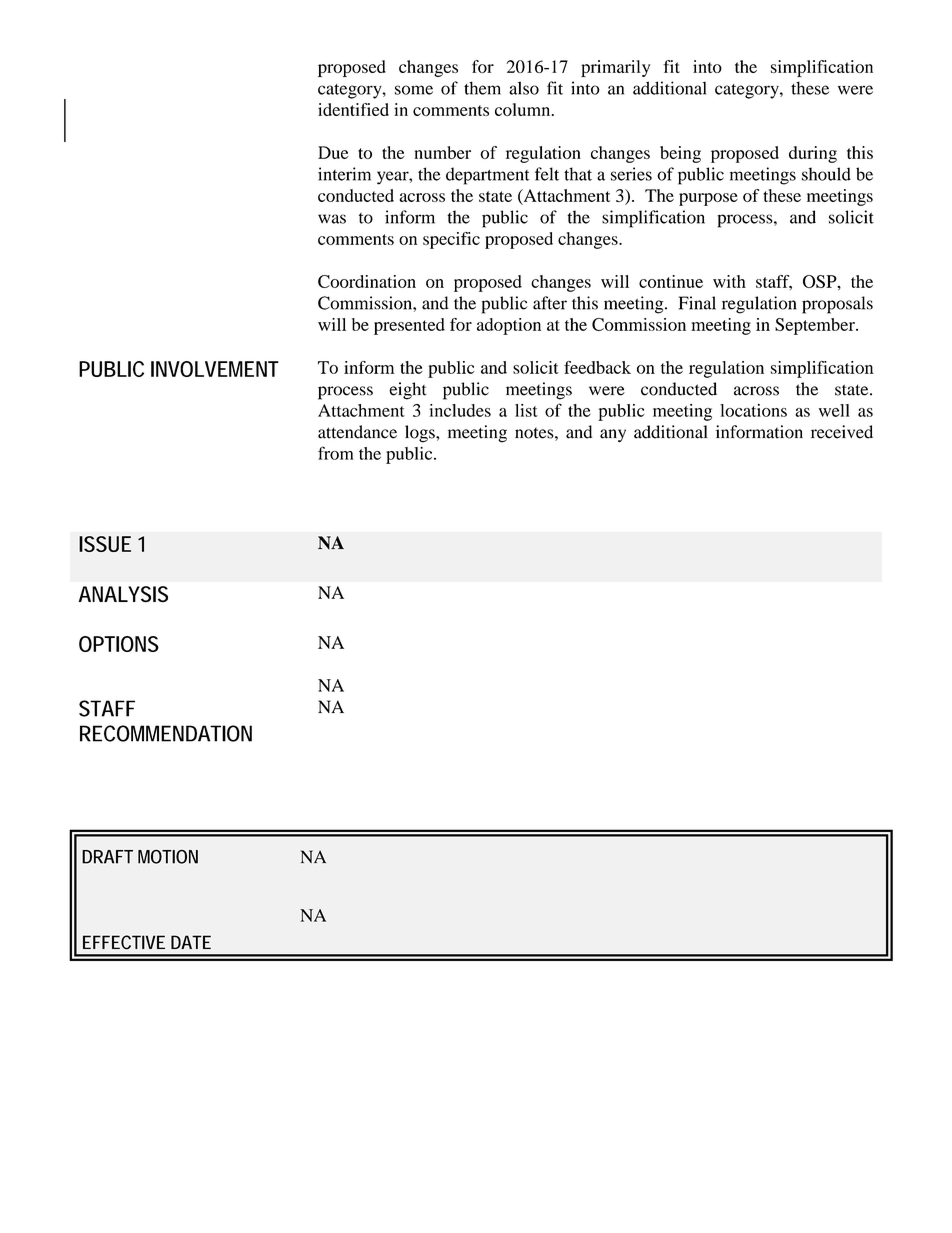  Describe the element at coordinates (421, 434) in the screenshot. I see `logs` at that location.
